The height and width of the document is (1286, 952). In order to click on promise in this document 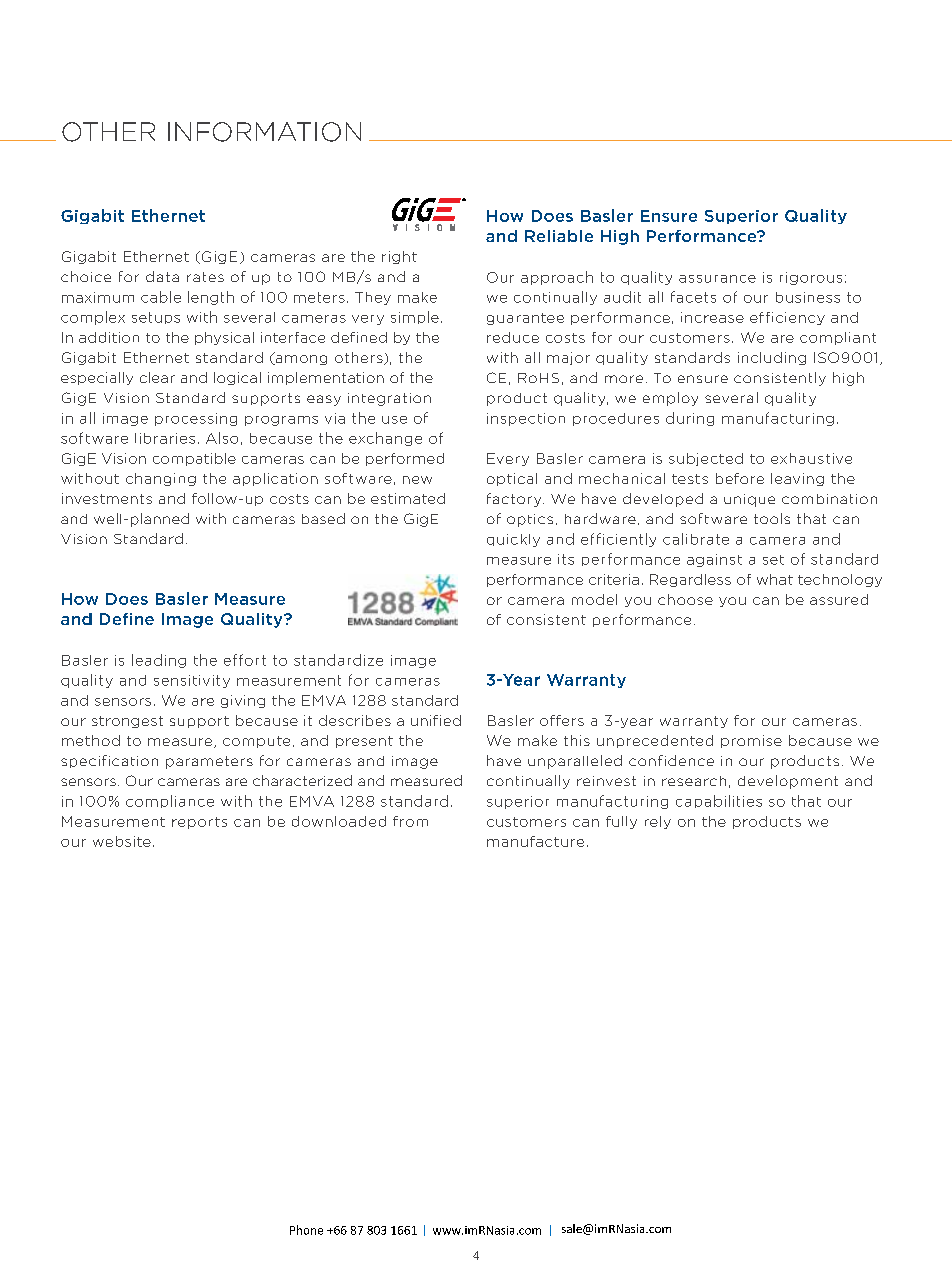, I will do `click(751, 741)`.
